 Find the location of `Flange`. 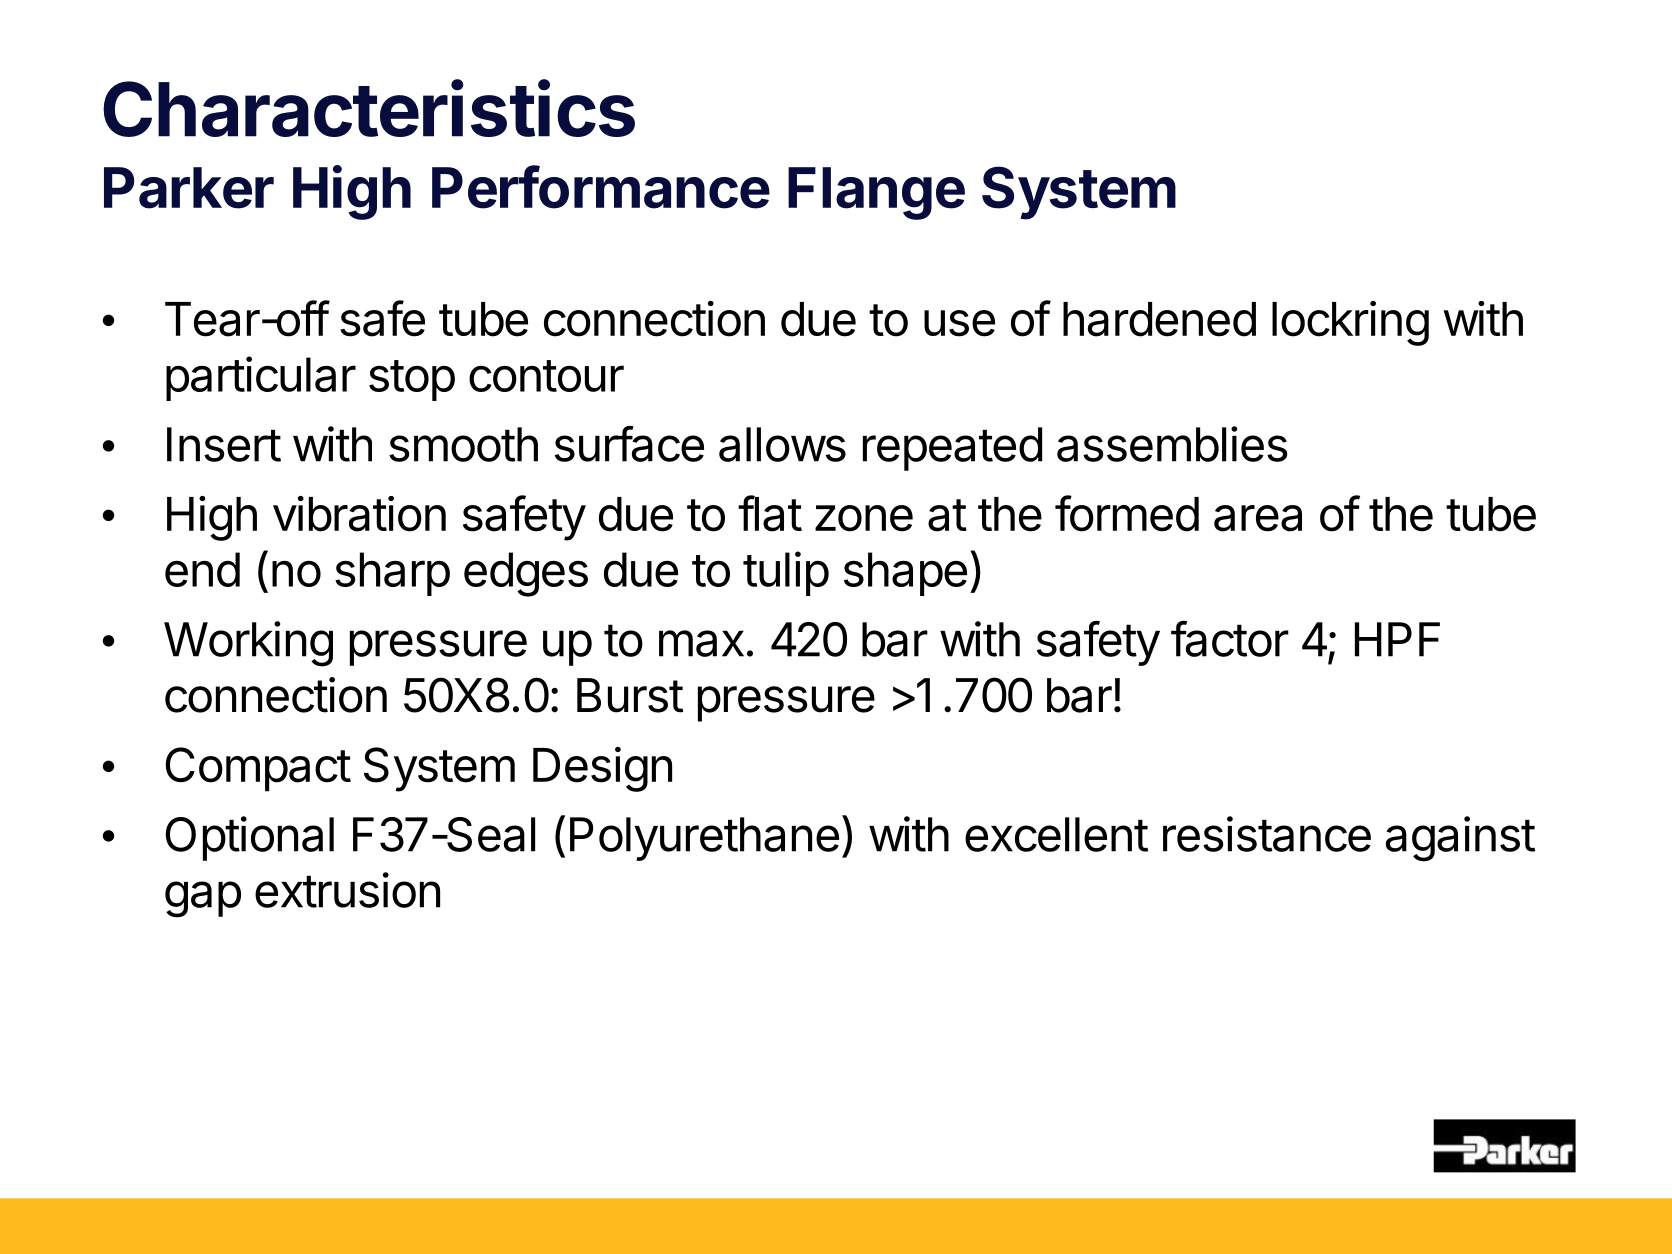

Flange is located at coordinates (876, 193).
